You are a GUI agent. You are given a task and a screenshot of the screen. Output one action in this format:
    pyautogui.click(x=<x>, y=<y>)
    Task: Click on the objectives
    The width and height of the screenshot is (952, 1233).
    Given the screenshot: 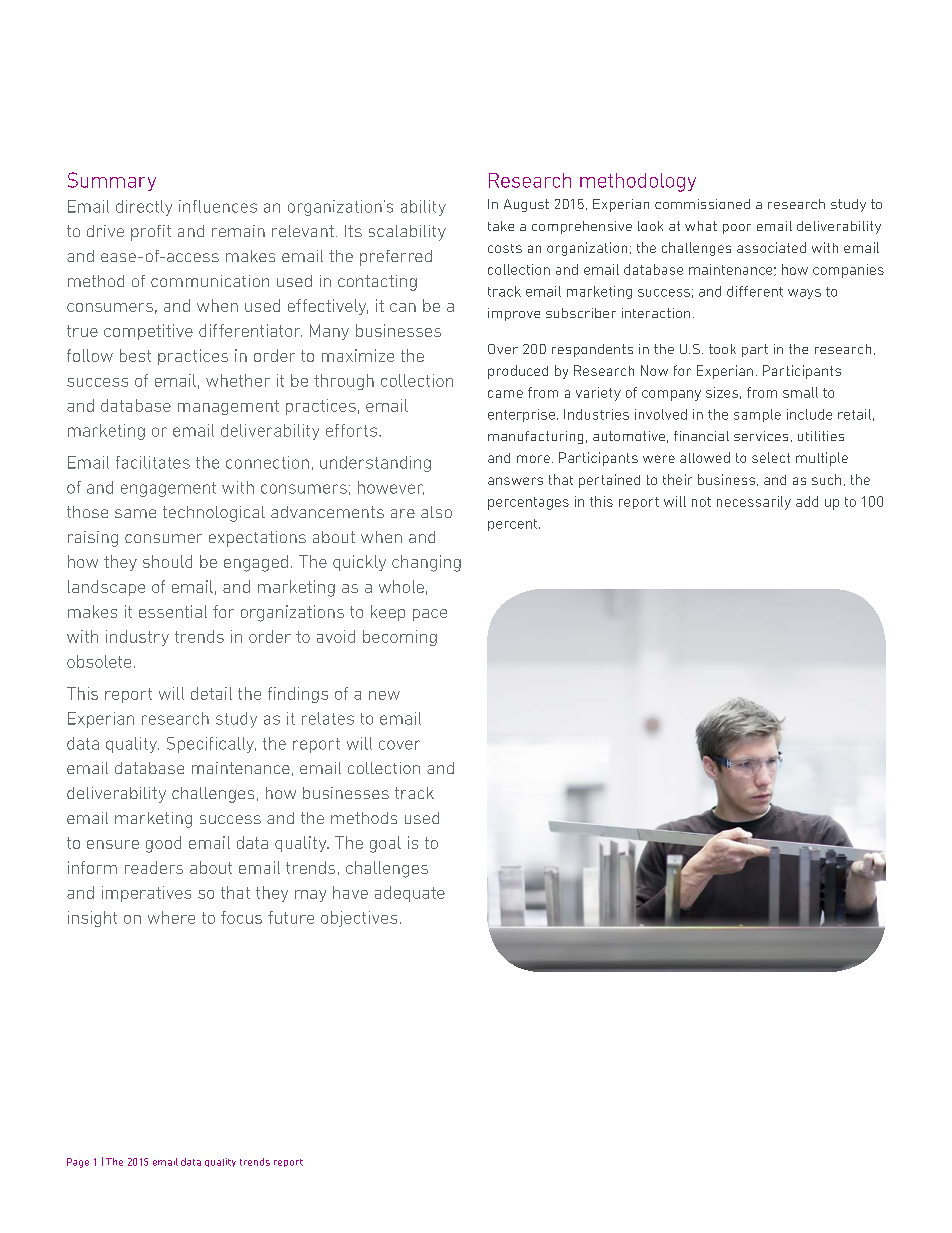 What is the action you would take?
    pyautogui.click(x=359, y=919)
